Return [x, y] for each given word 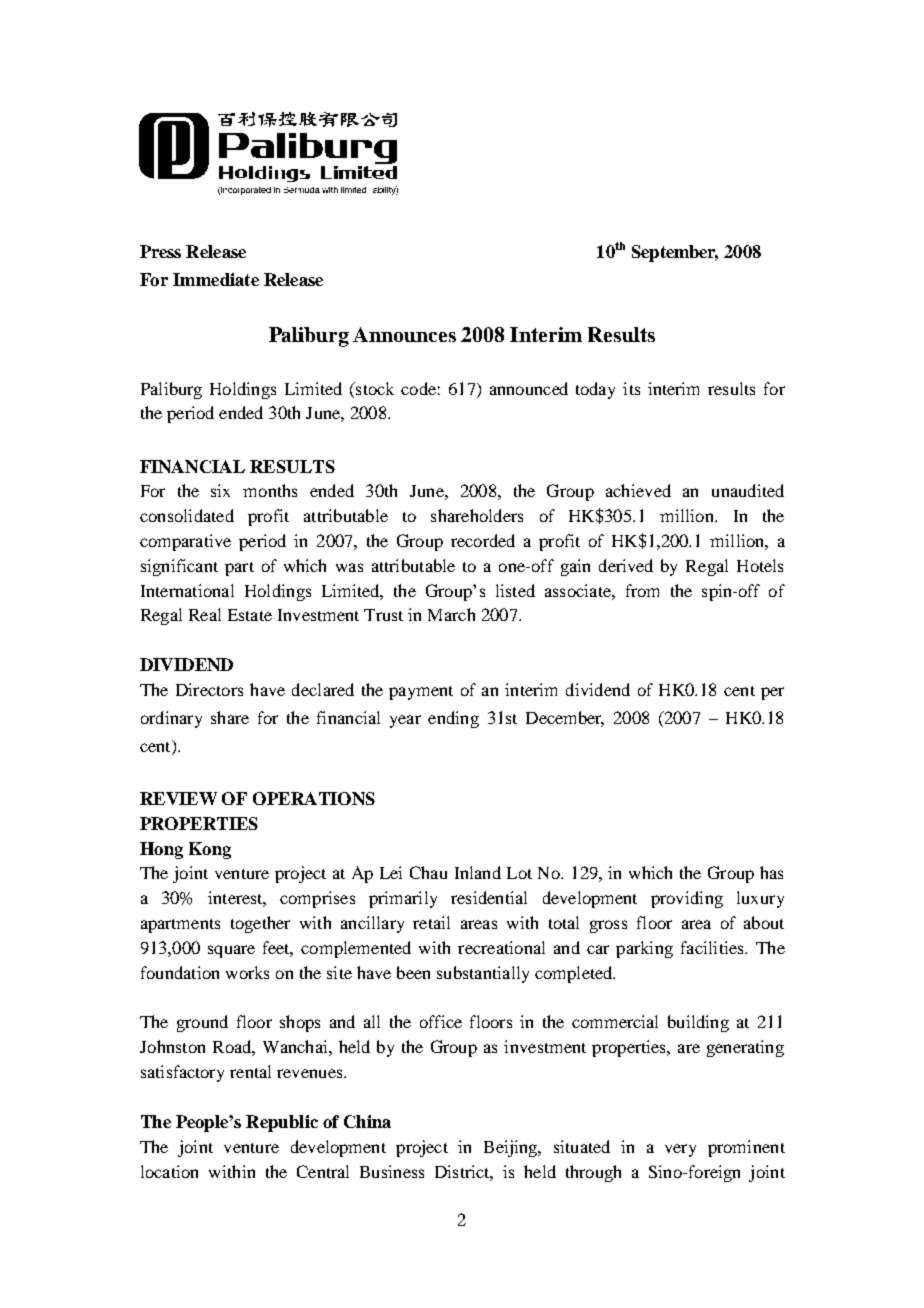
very [680, 1150]
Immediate [216, 279]
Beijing [512, 1148]
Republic [282, 1123]
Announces [404, 334]
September [675, 253]
